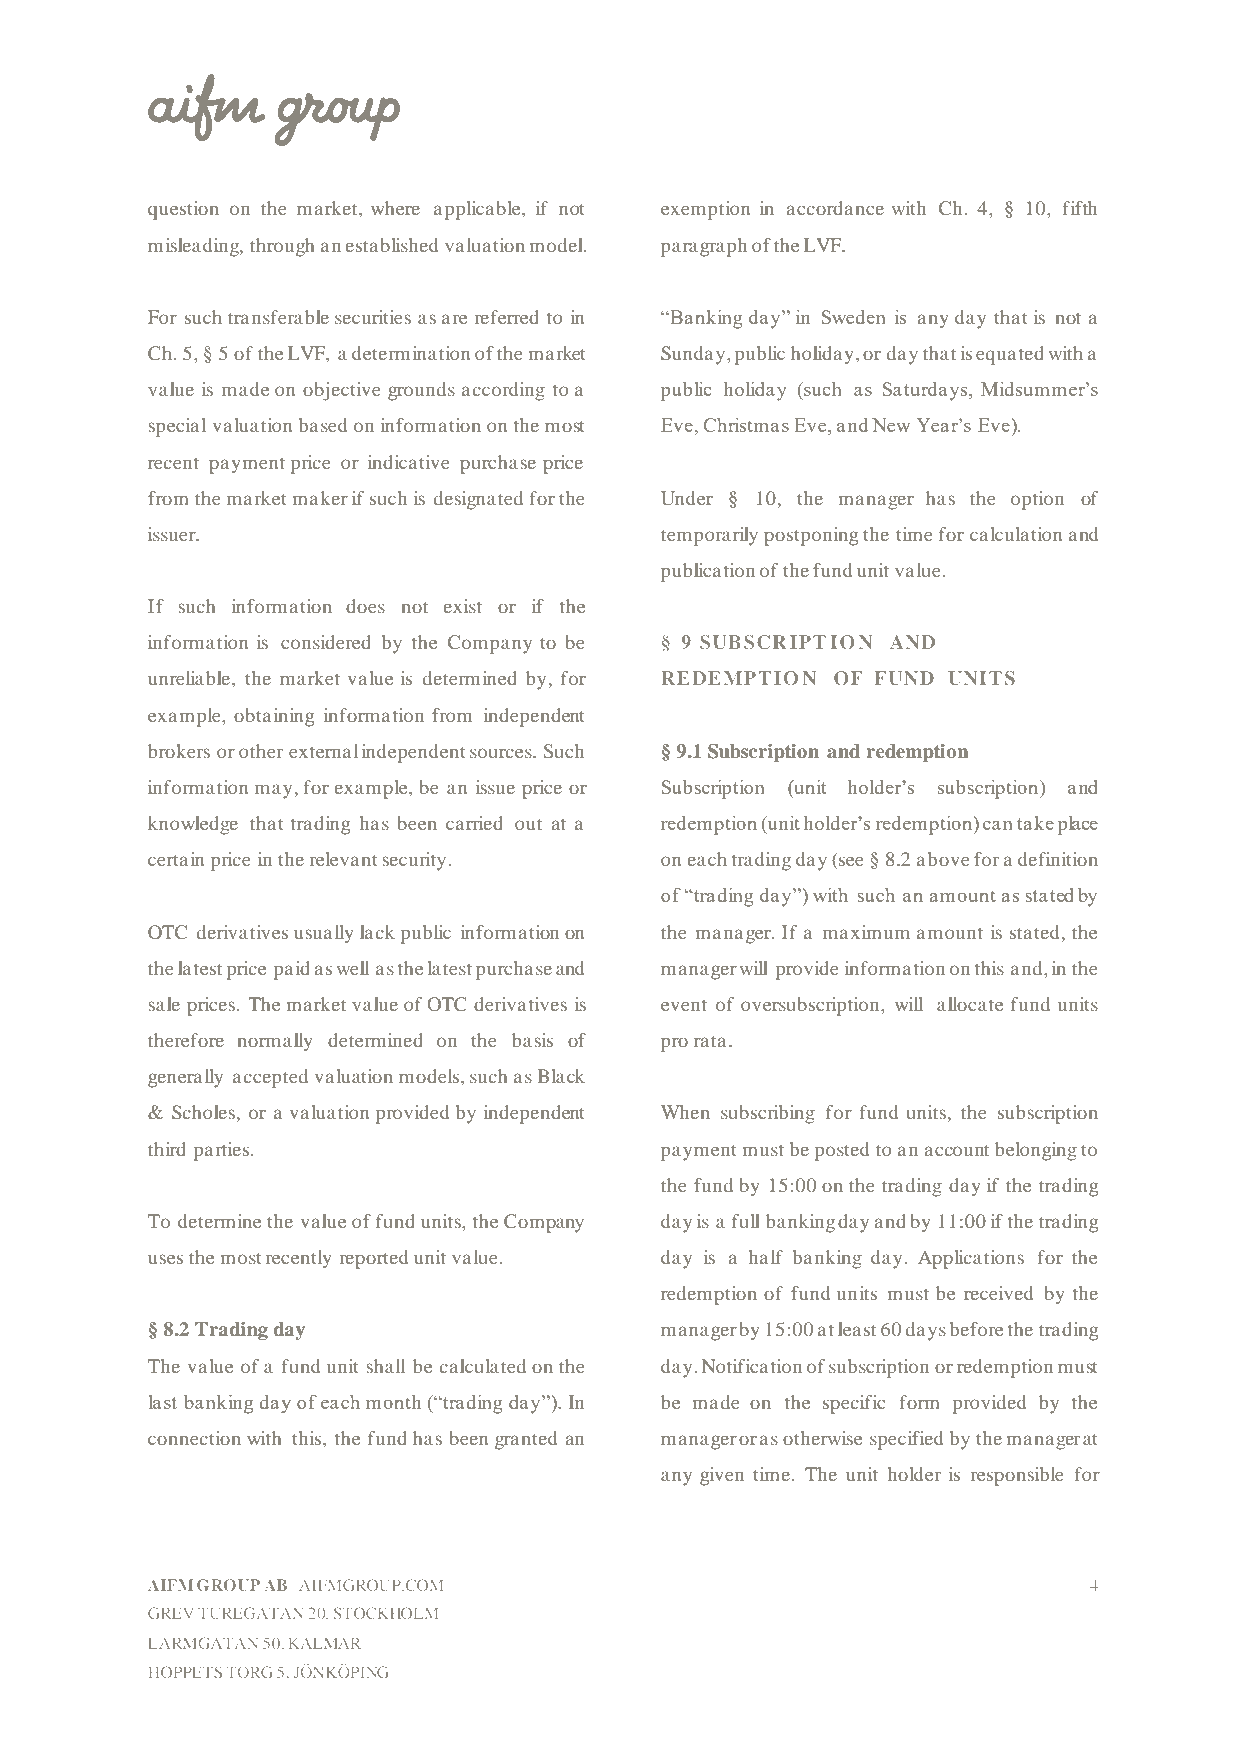 The height and width of the screenshot is (1764, 1246). I want to click on sources, so click(502, 753).
